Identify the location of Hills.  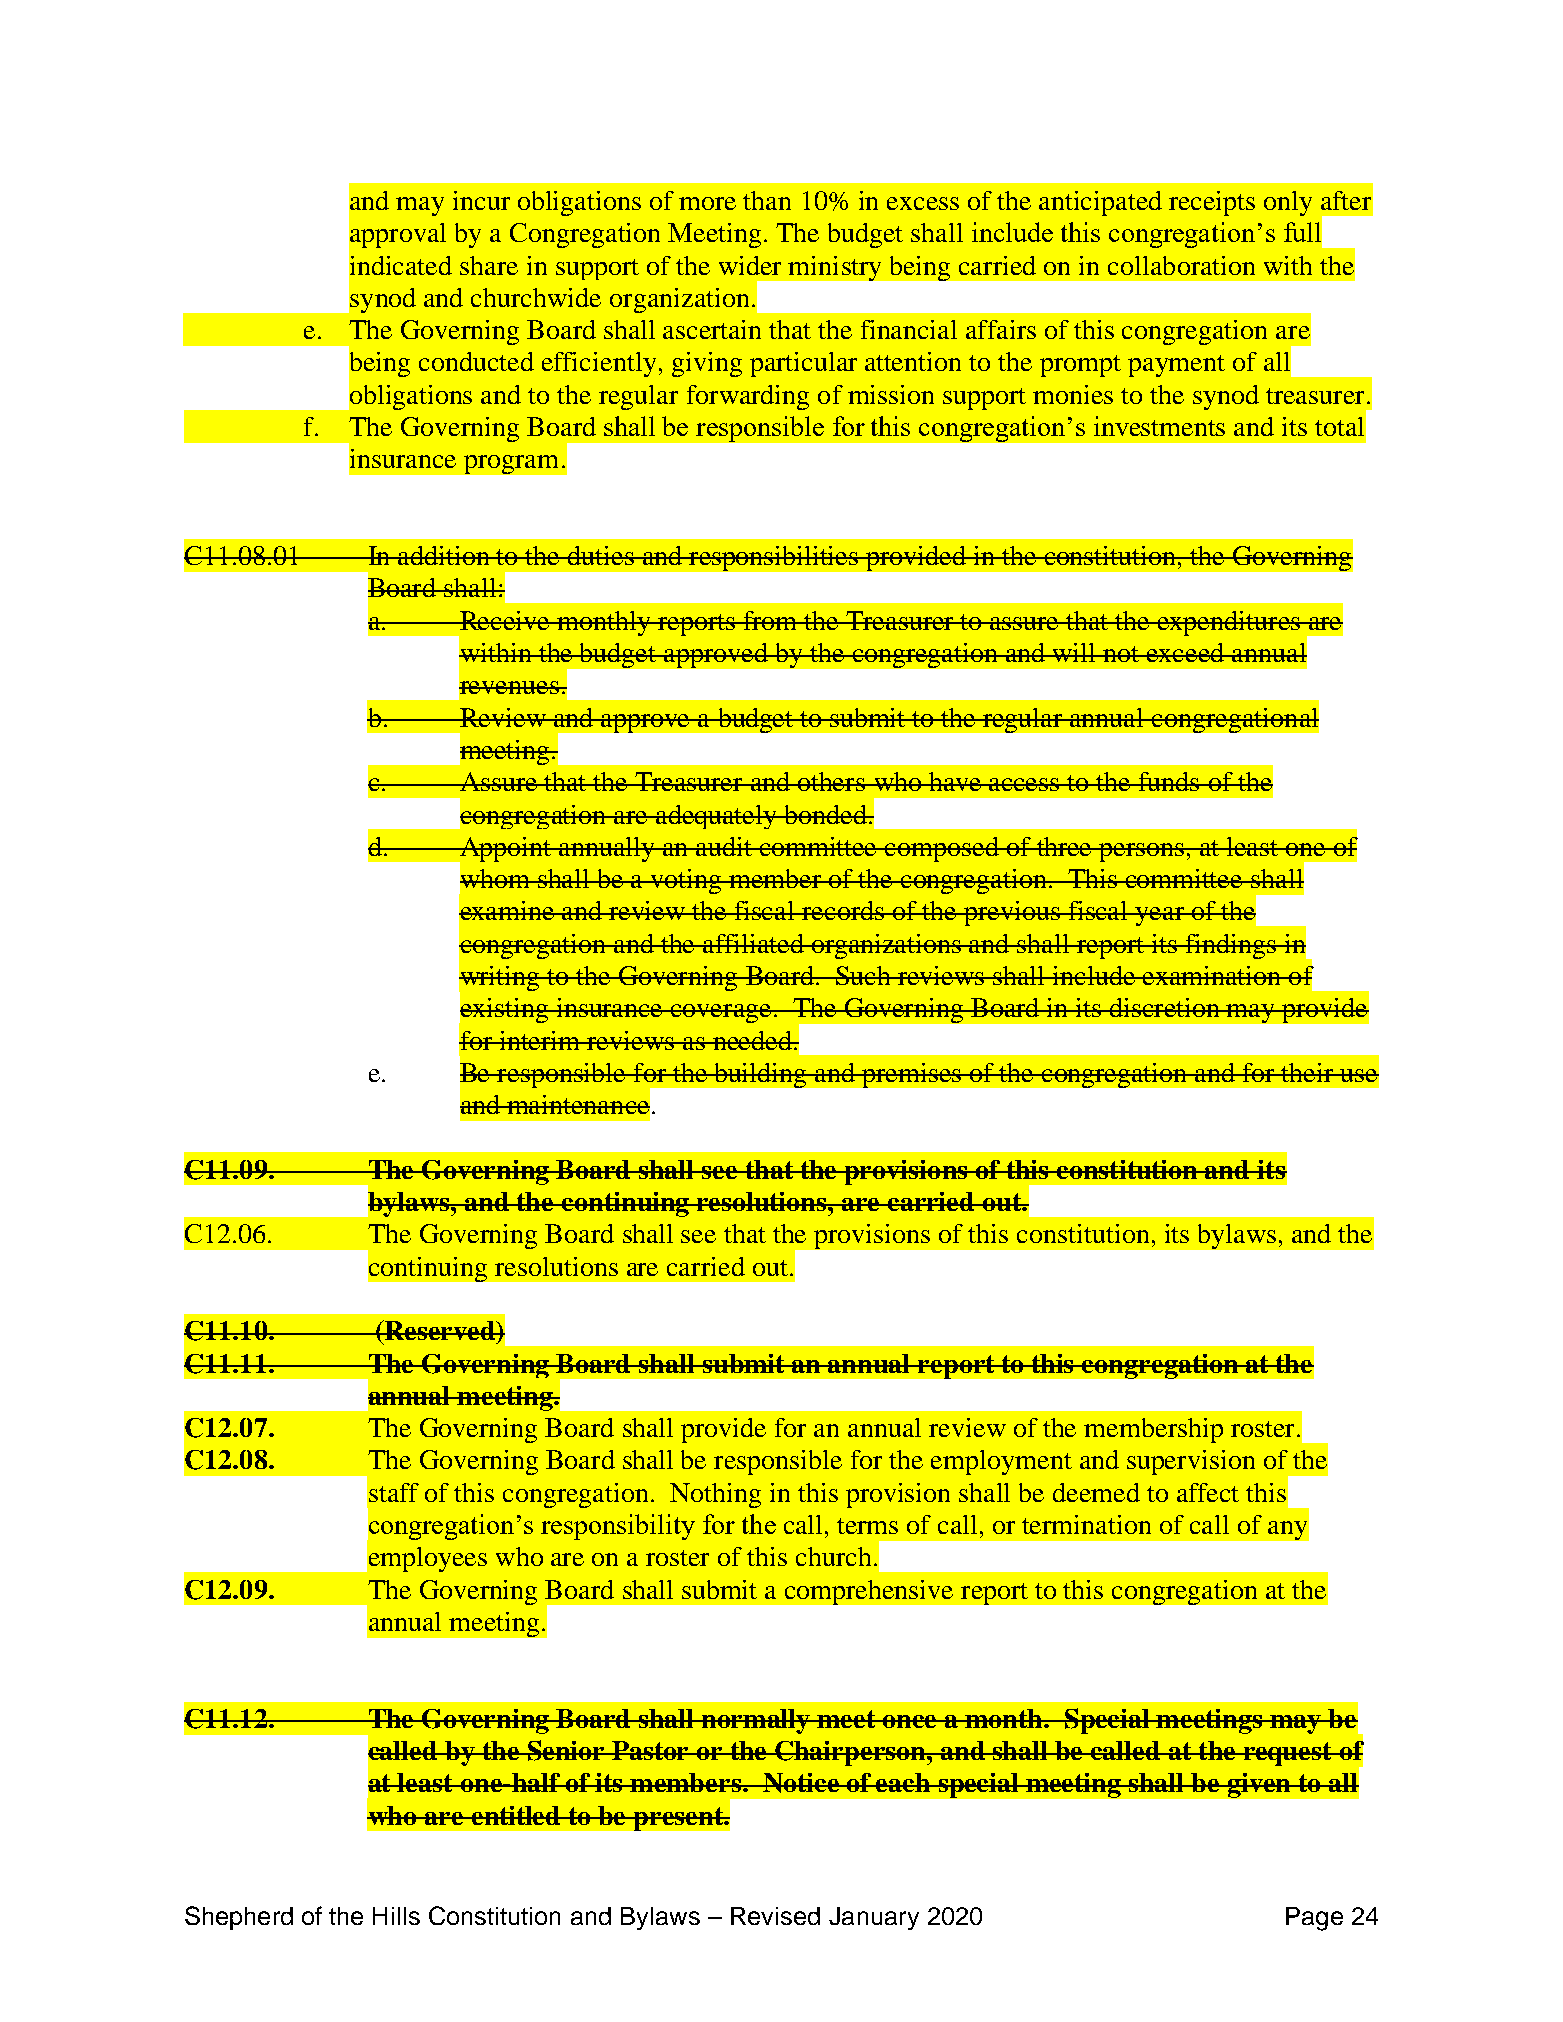
(396, 1916).
